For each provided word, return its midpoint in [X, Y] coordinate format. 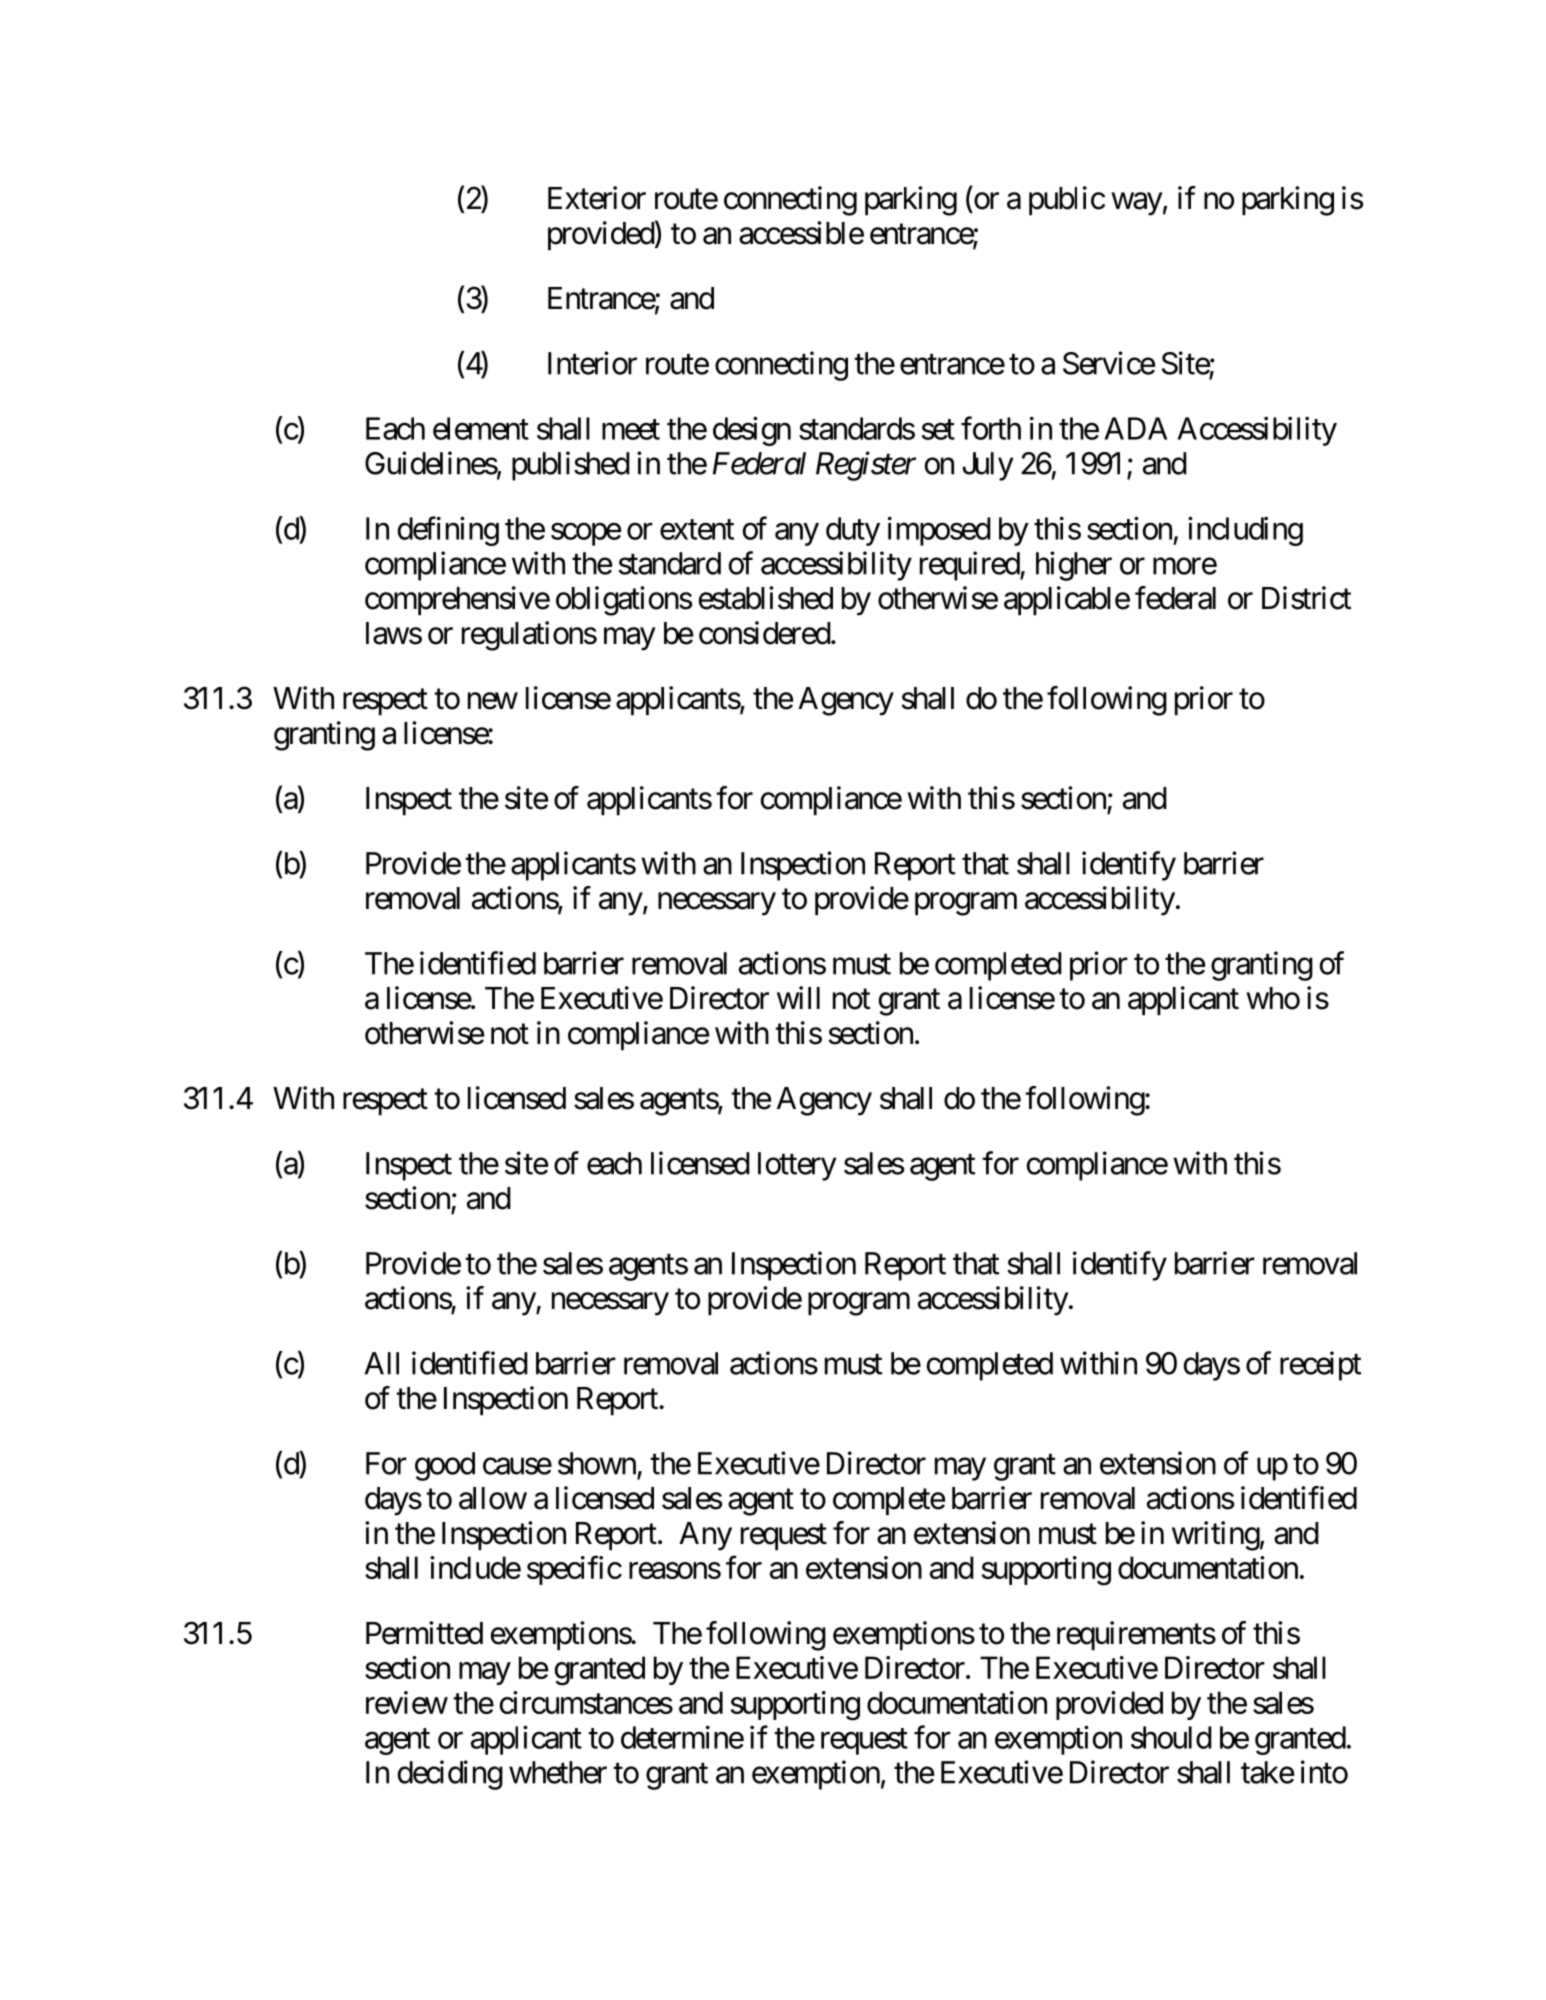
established [766, 598]
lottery [797, 1166]
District [1306, 598]
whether [558, 1772]
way [1137, 204]
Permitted [424, 1633]
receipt [1320, 1366]
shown [597, 1463]
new [493, 701]
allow [493, 1498]
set [938, 429]
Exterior [597, 198]
